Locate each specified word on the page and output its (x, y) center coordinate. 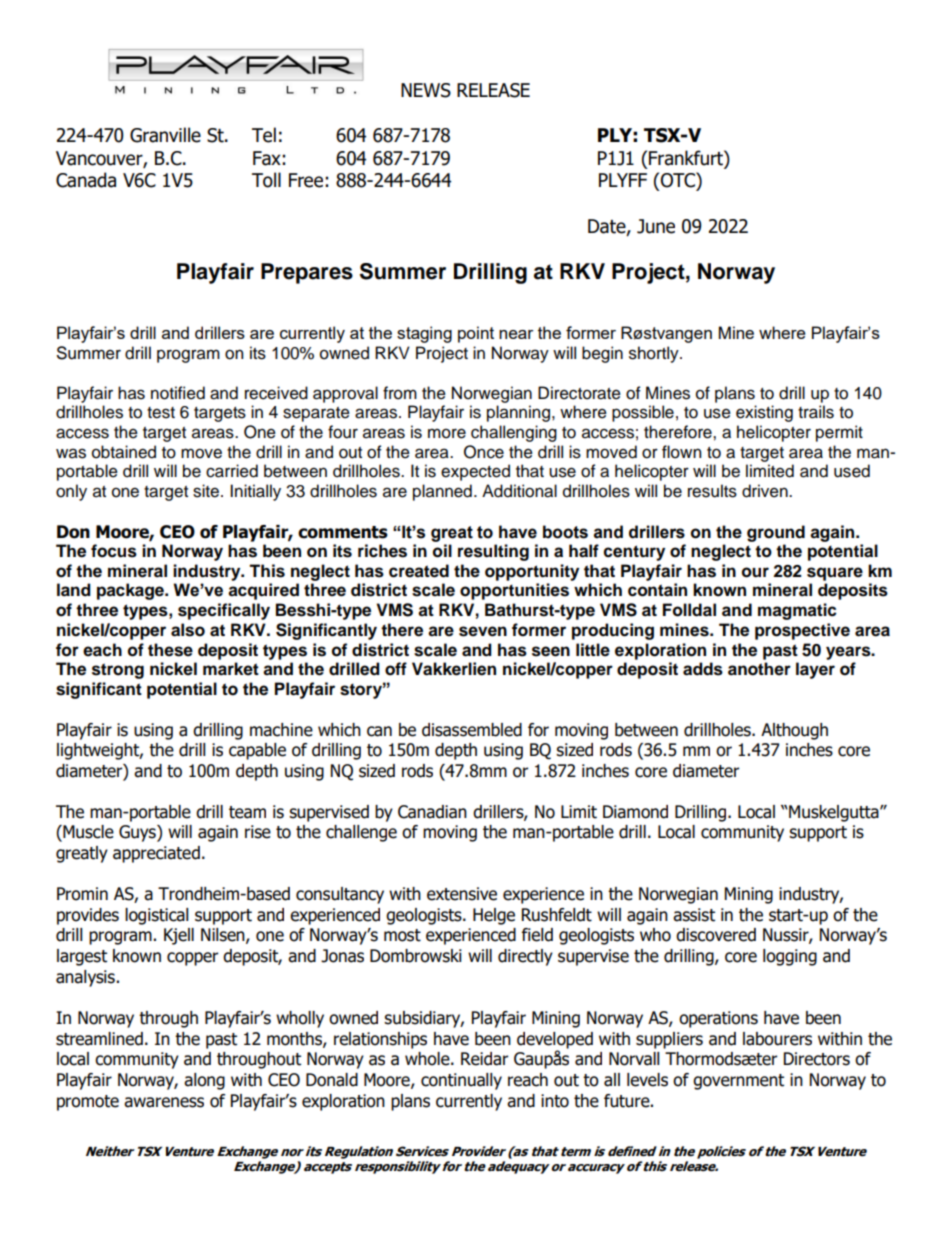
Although (794, 731)
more (447, 433)
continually (461, 1081)
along (204, 1081)
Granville (165, 135)
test (161, 413)
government (738, 1082)
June (656, 226)
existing (764, 413)
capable (257, 751)
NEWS (426, 90)
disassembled (472, 730)
